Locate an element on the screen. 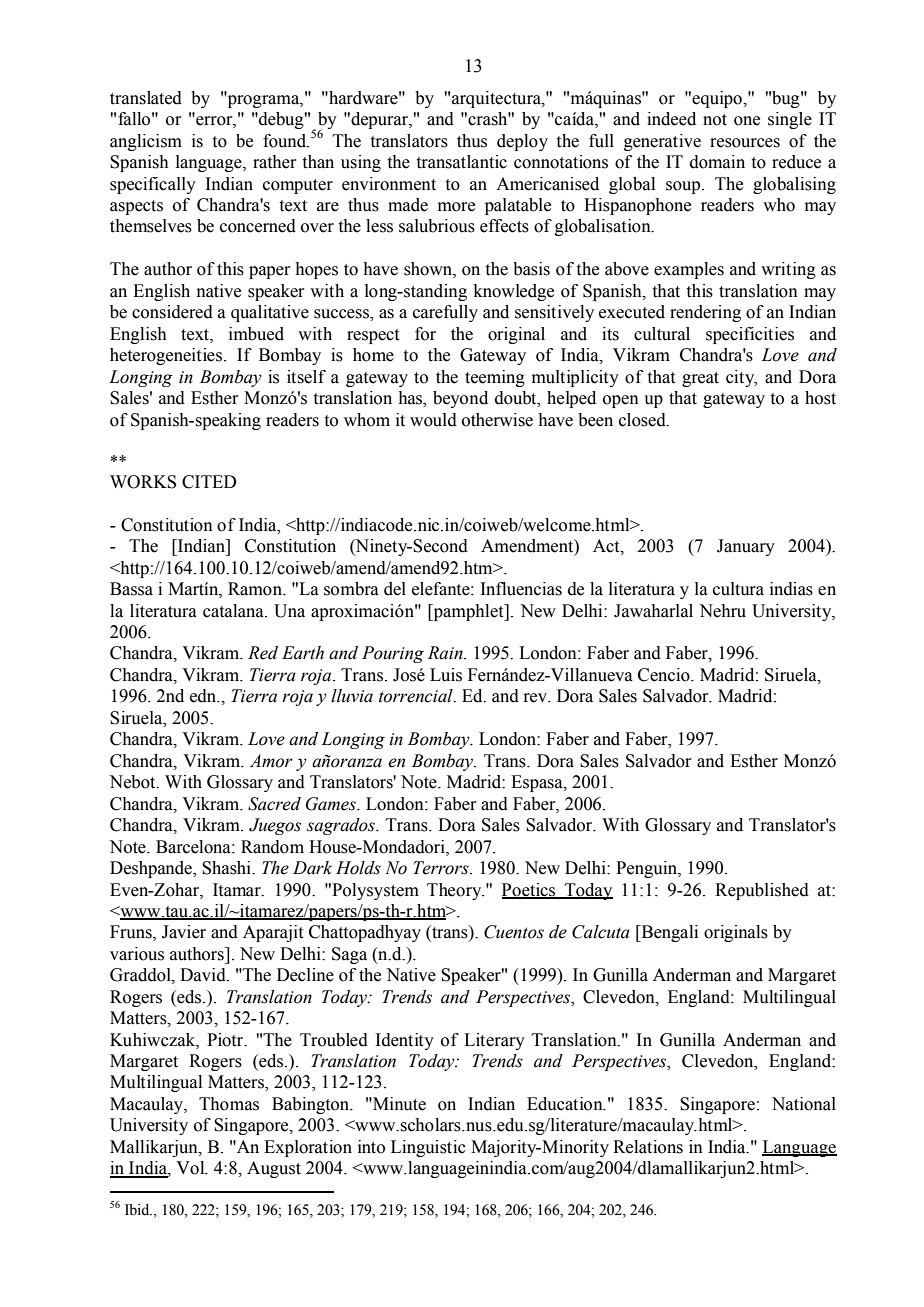 The width and height of the screenshot is (924, 1307). Nehru is located at coordinates (722, 611).
